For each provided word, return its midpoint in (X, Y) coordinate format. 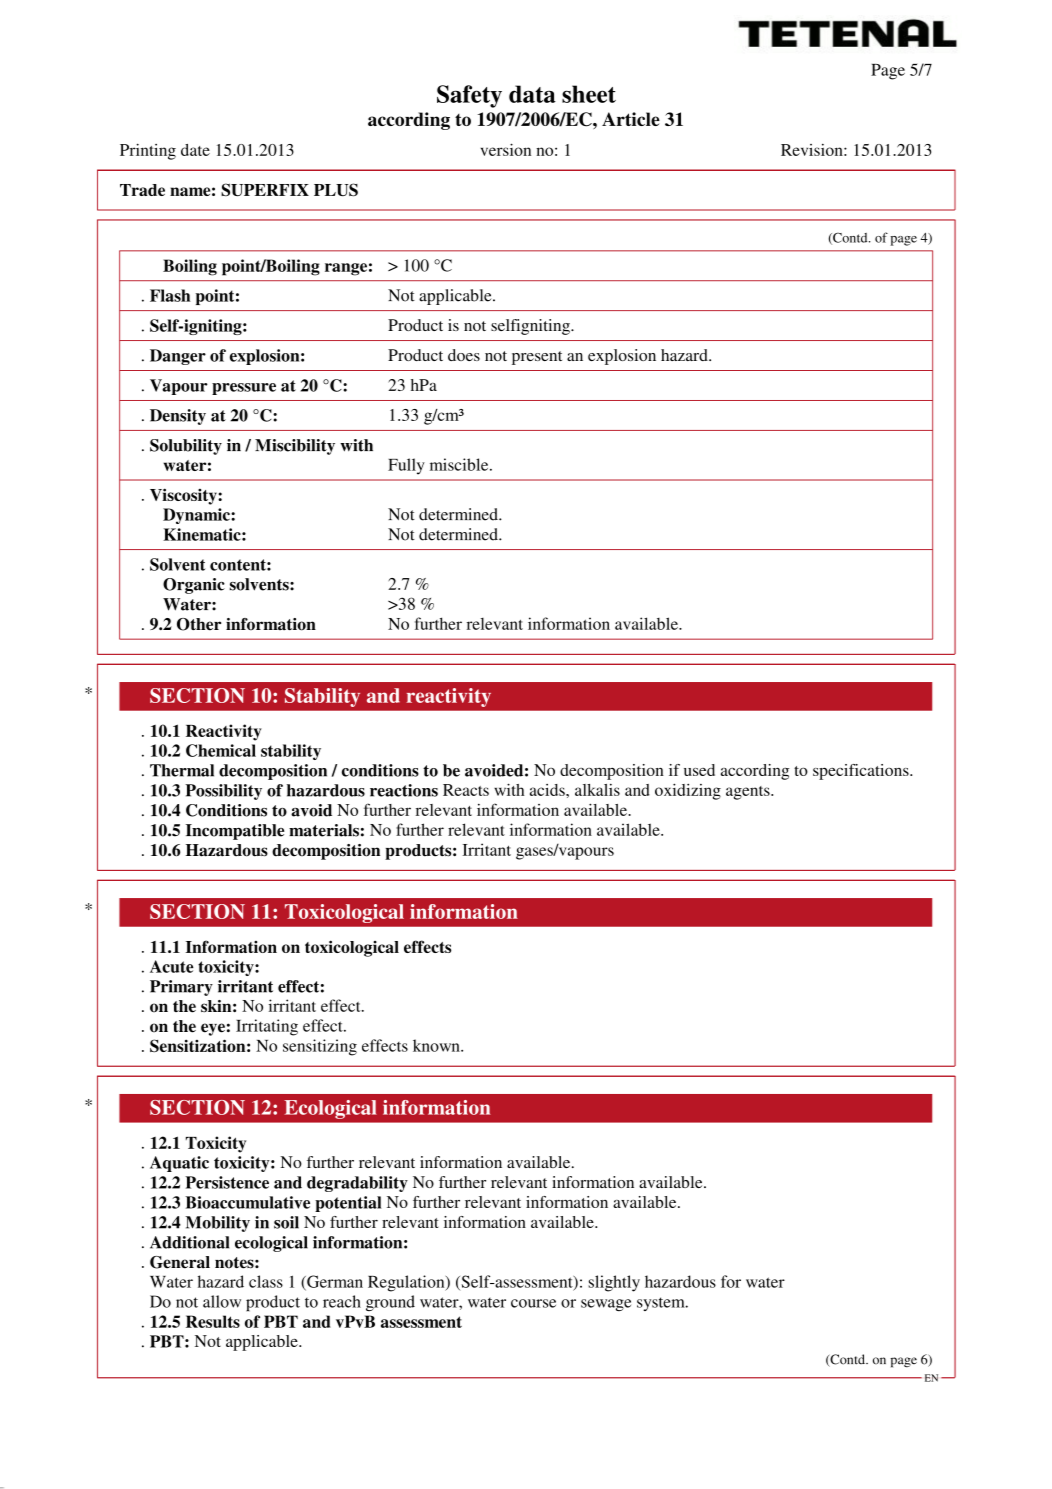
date (195, 150)
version (506, 149)
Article (631, 119)
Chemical (221, 750)
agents (749, 793)
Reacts (466, 790)
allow (222, 1301)
